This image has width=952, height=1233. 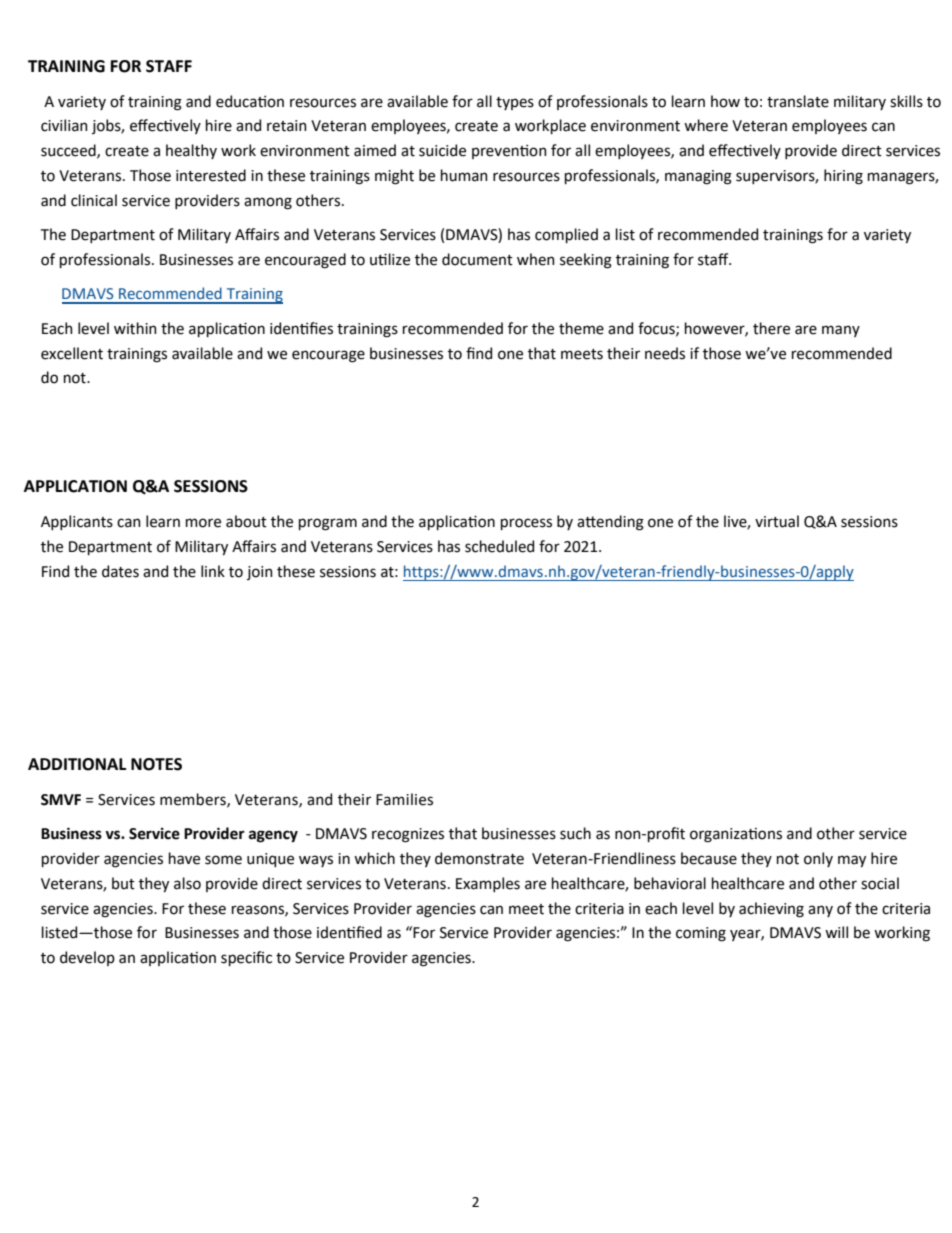 I want to click on there, so click(x=771, y=328).
